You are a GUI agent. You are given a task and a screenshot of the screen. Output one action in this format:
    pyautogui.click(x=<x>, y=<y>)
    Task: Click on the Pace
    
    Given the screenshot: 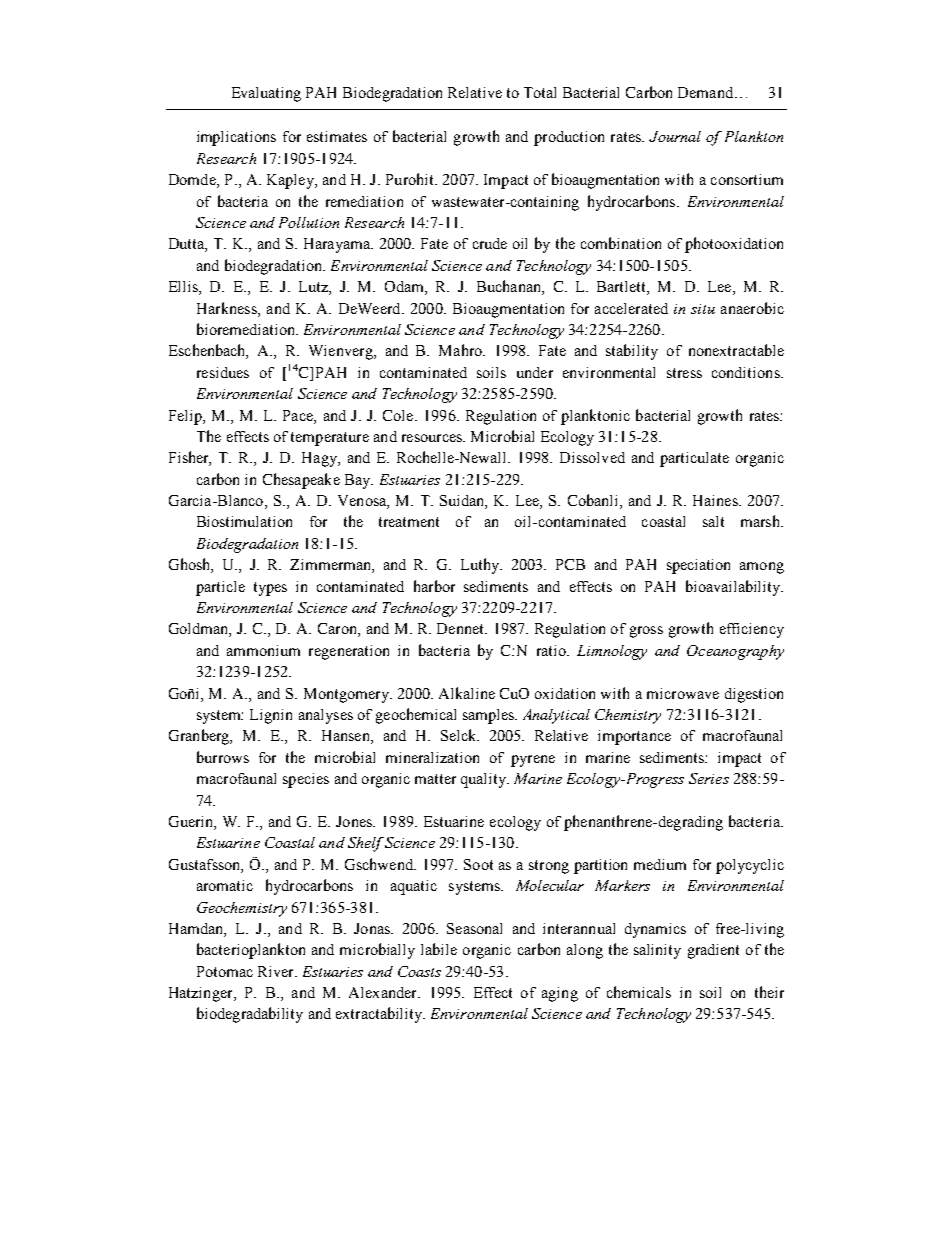 What is the action you would take?
    pyautogui.click(x=299, y=415)
